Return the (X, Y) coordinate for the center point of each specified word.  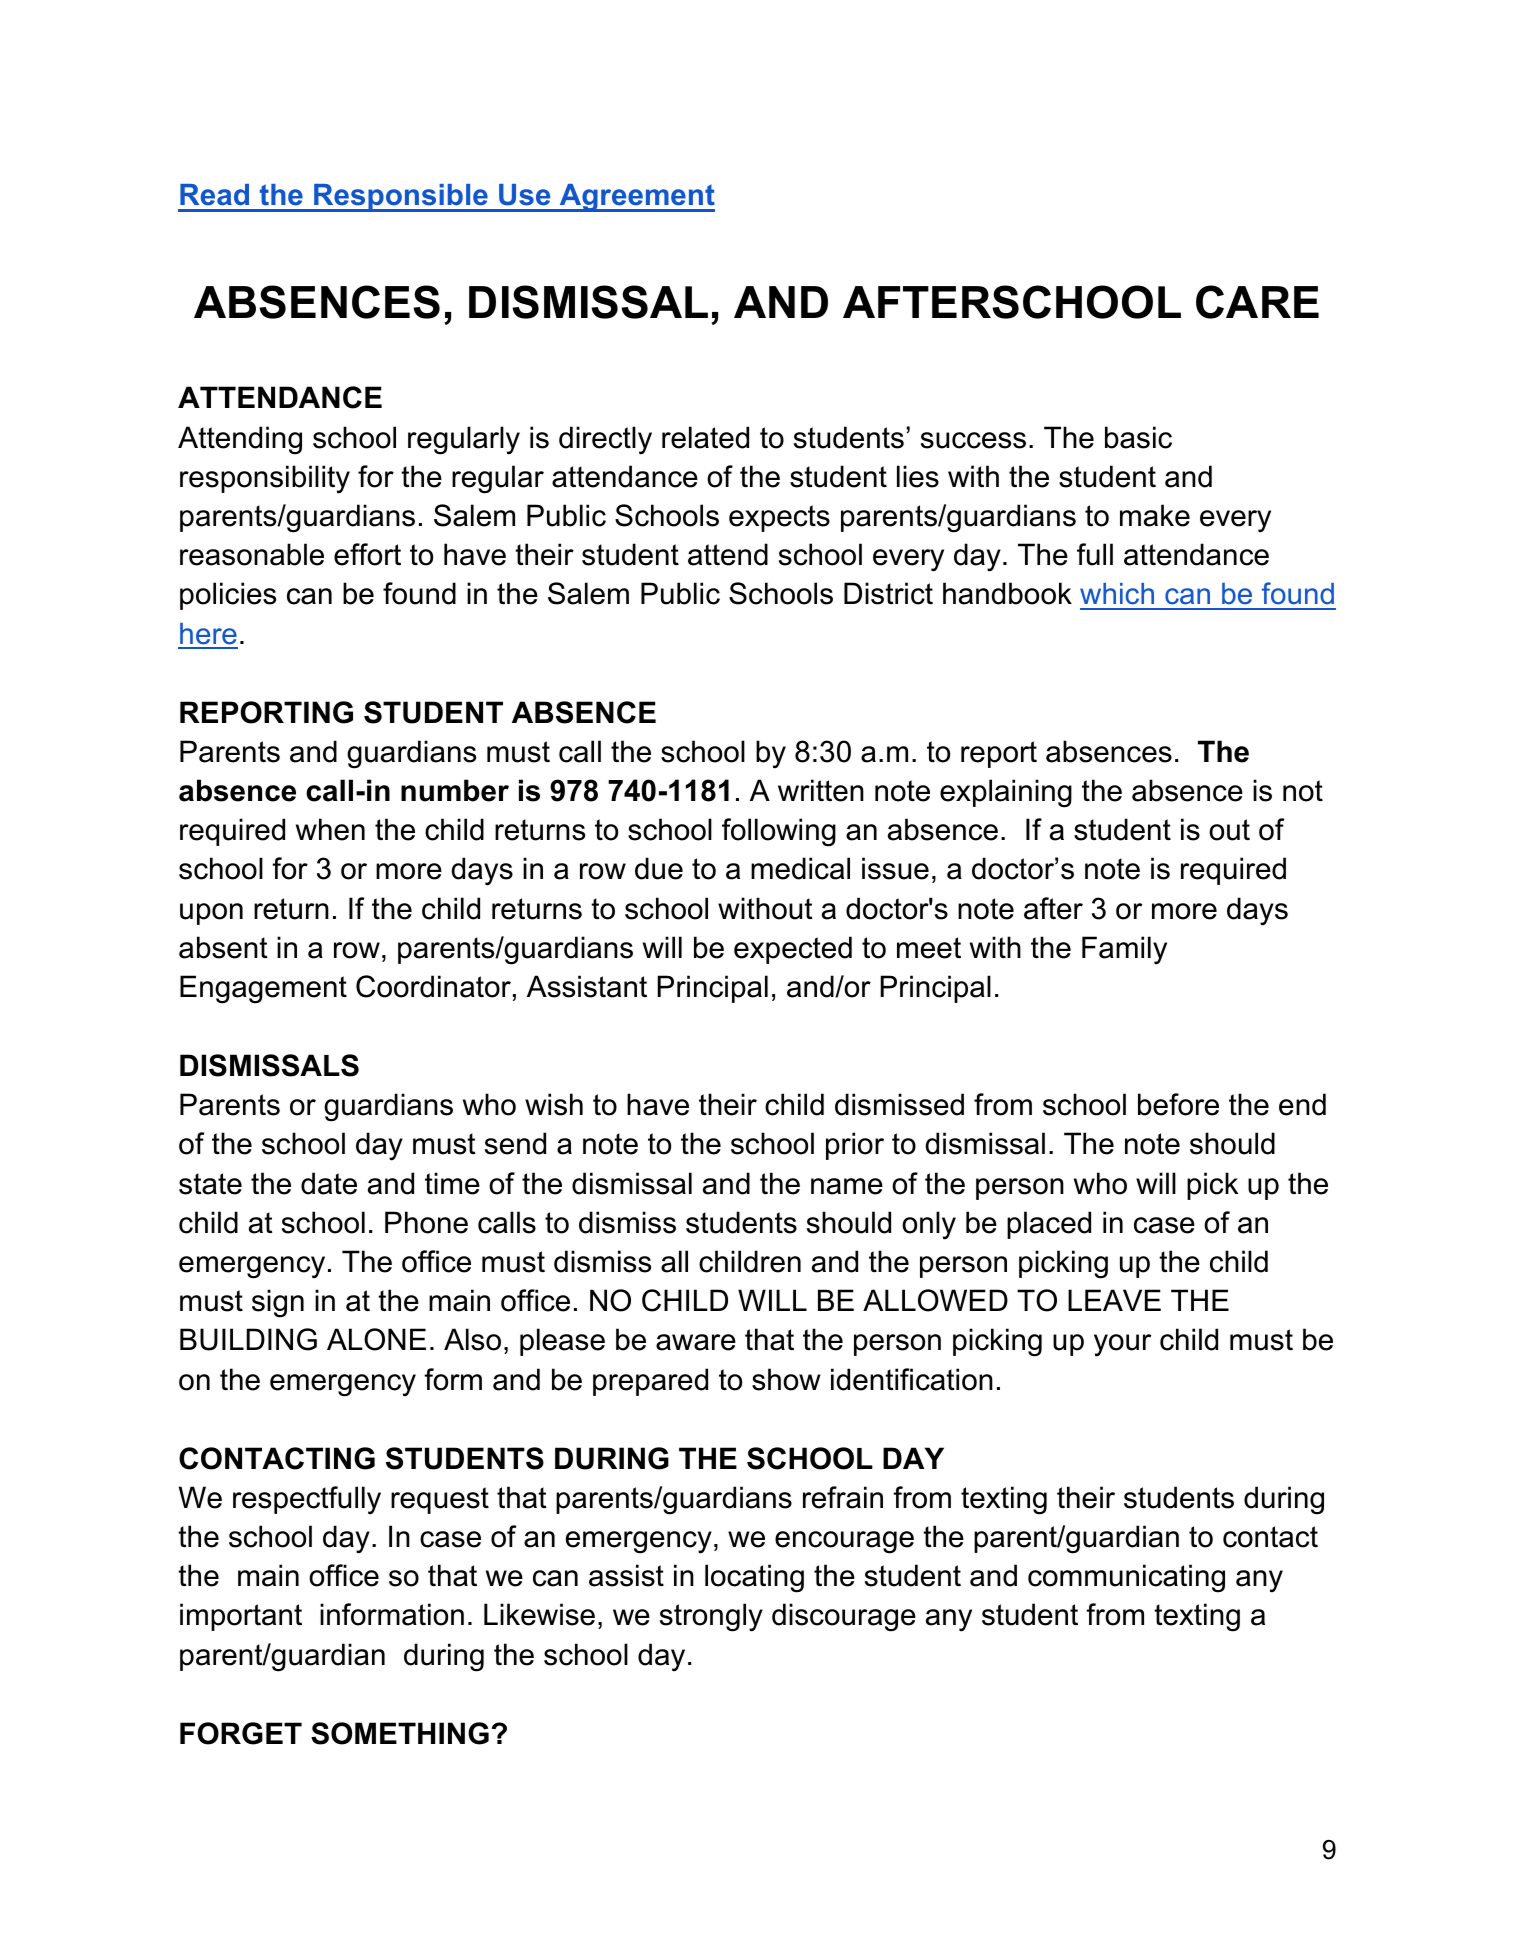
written (821, 790)
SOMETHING (400, 1733)
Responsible (401, 198)
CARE (1257, 302)
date (329, 1183)
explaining (1006, 793)
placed (1049, 1225)
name (847, 1186)
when (330, 829)
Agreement (636, 198)
